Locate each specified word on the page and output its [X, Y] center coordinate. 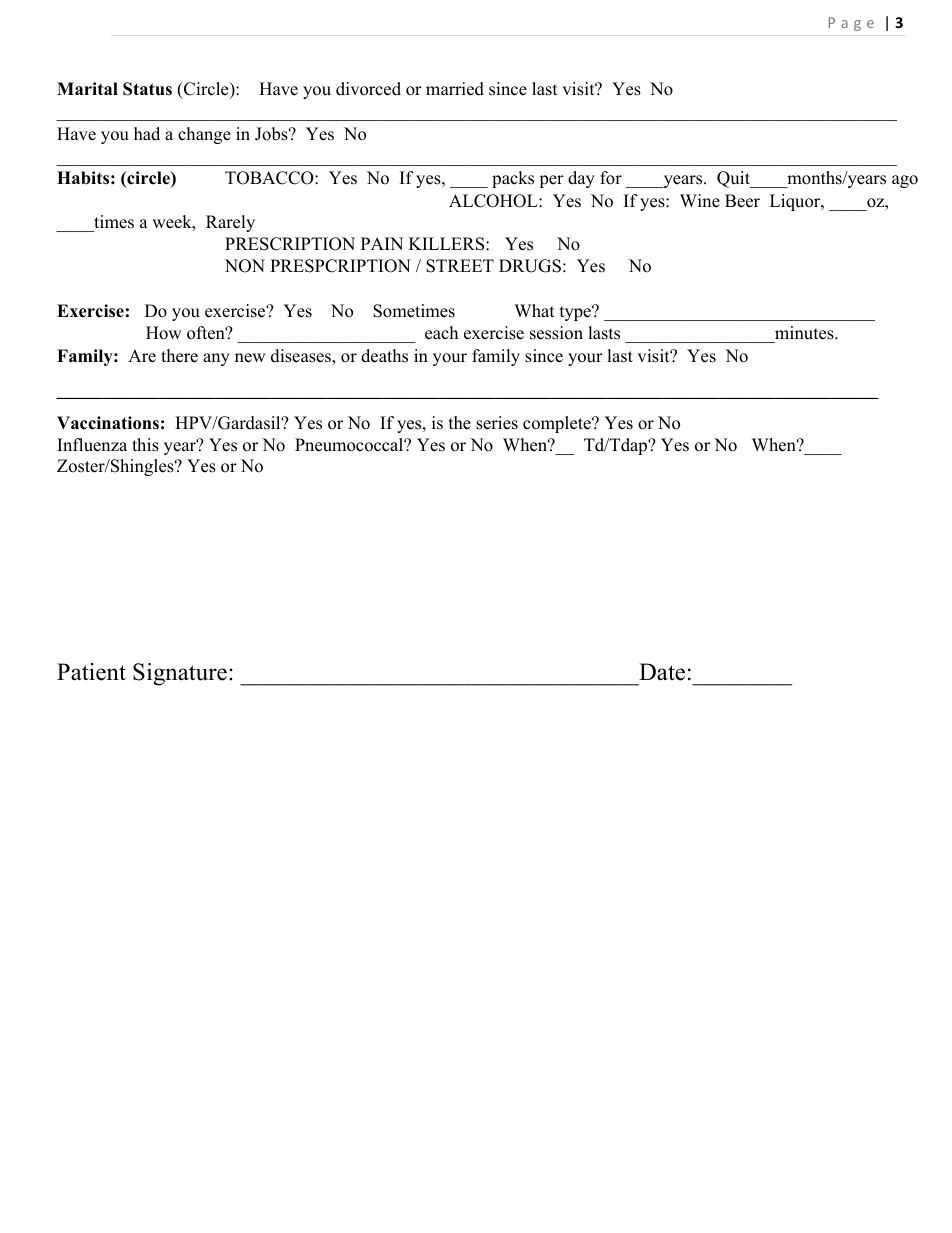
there [179, 356]
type [576, 313]
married [455, 89]
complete [558, 424]
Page [851, 24]
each [441, 333]
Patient [91, 672]
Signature [180, 674]
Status [147, 89]
